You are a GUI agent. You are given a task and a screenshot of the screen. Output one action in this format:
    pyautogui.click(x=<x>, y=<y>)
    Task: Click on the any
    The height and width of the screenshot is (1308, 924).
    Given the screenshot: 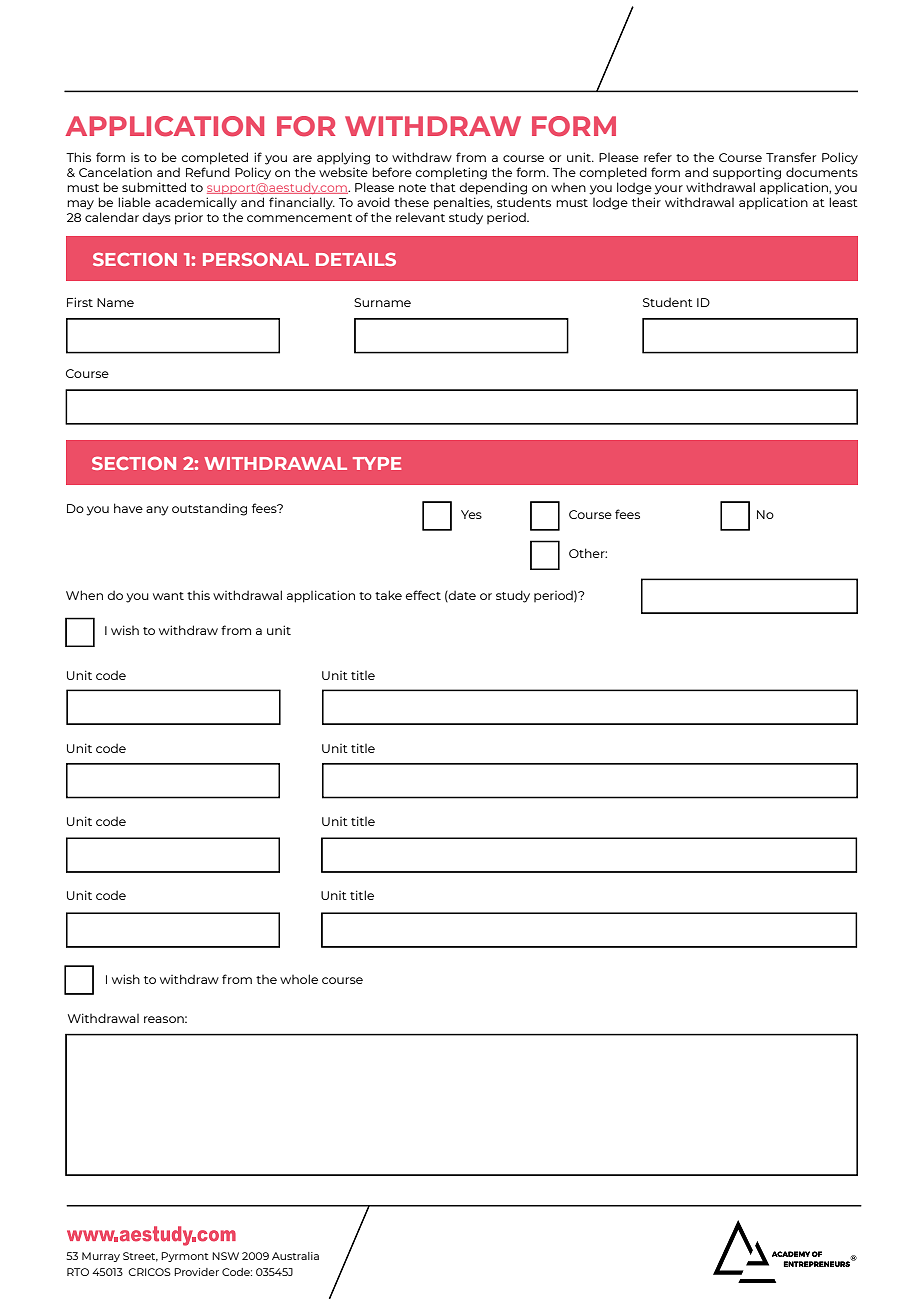 What is the action you would take?
    pyautogui.click(x=157, y=511)
